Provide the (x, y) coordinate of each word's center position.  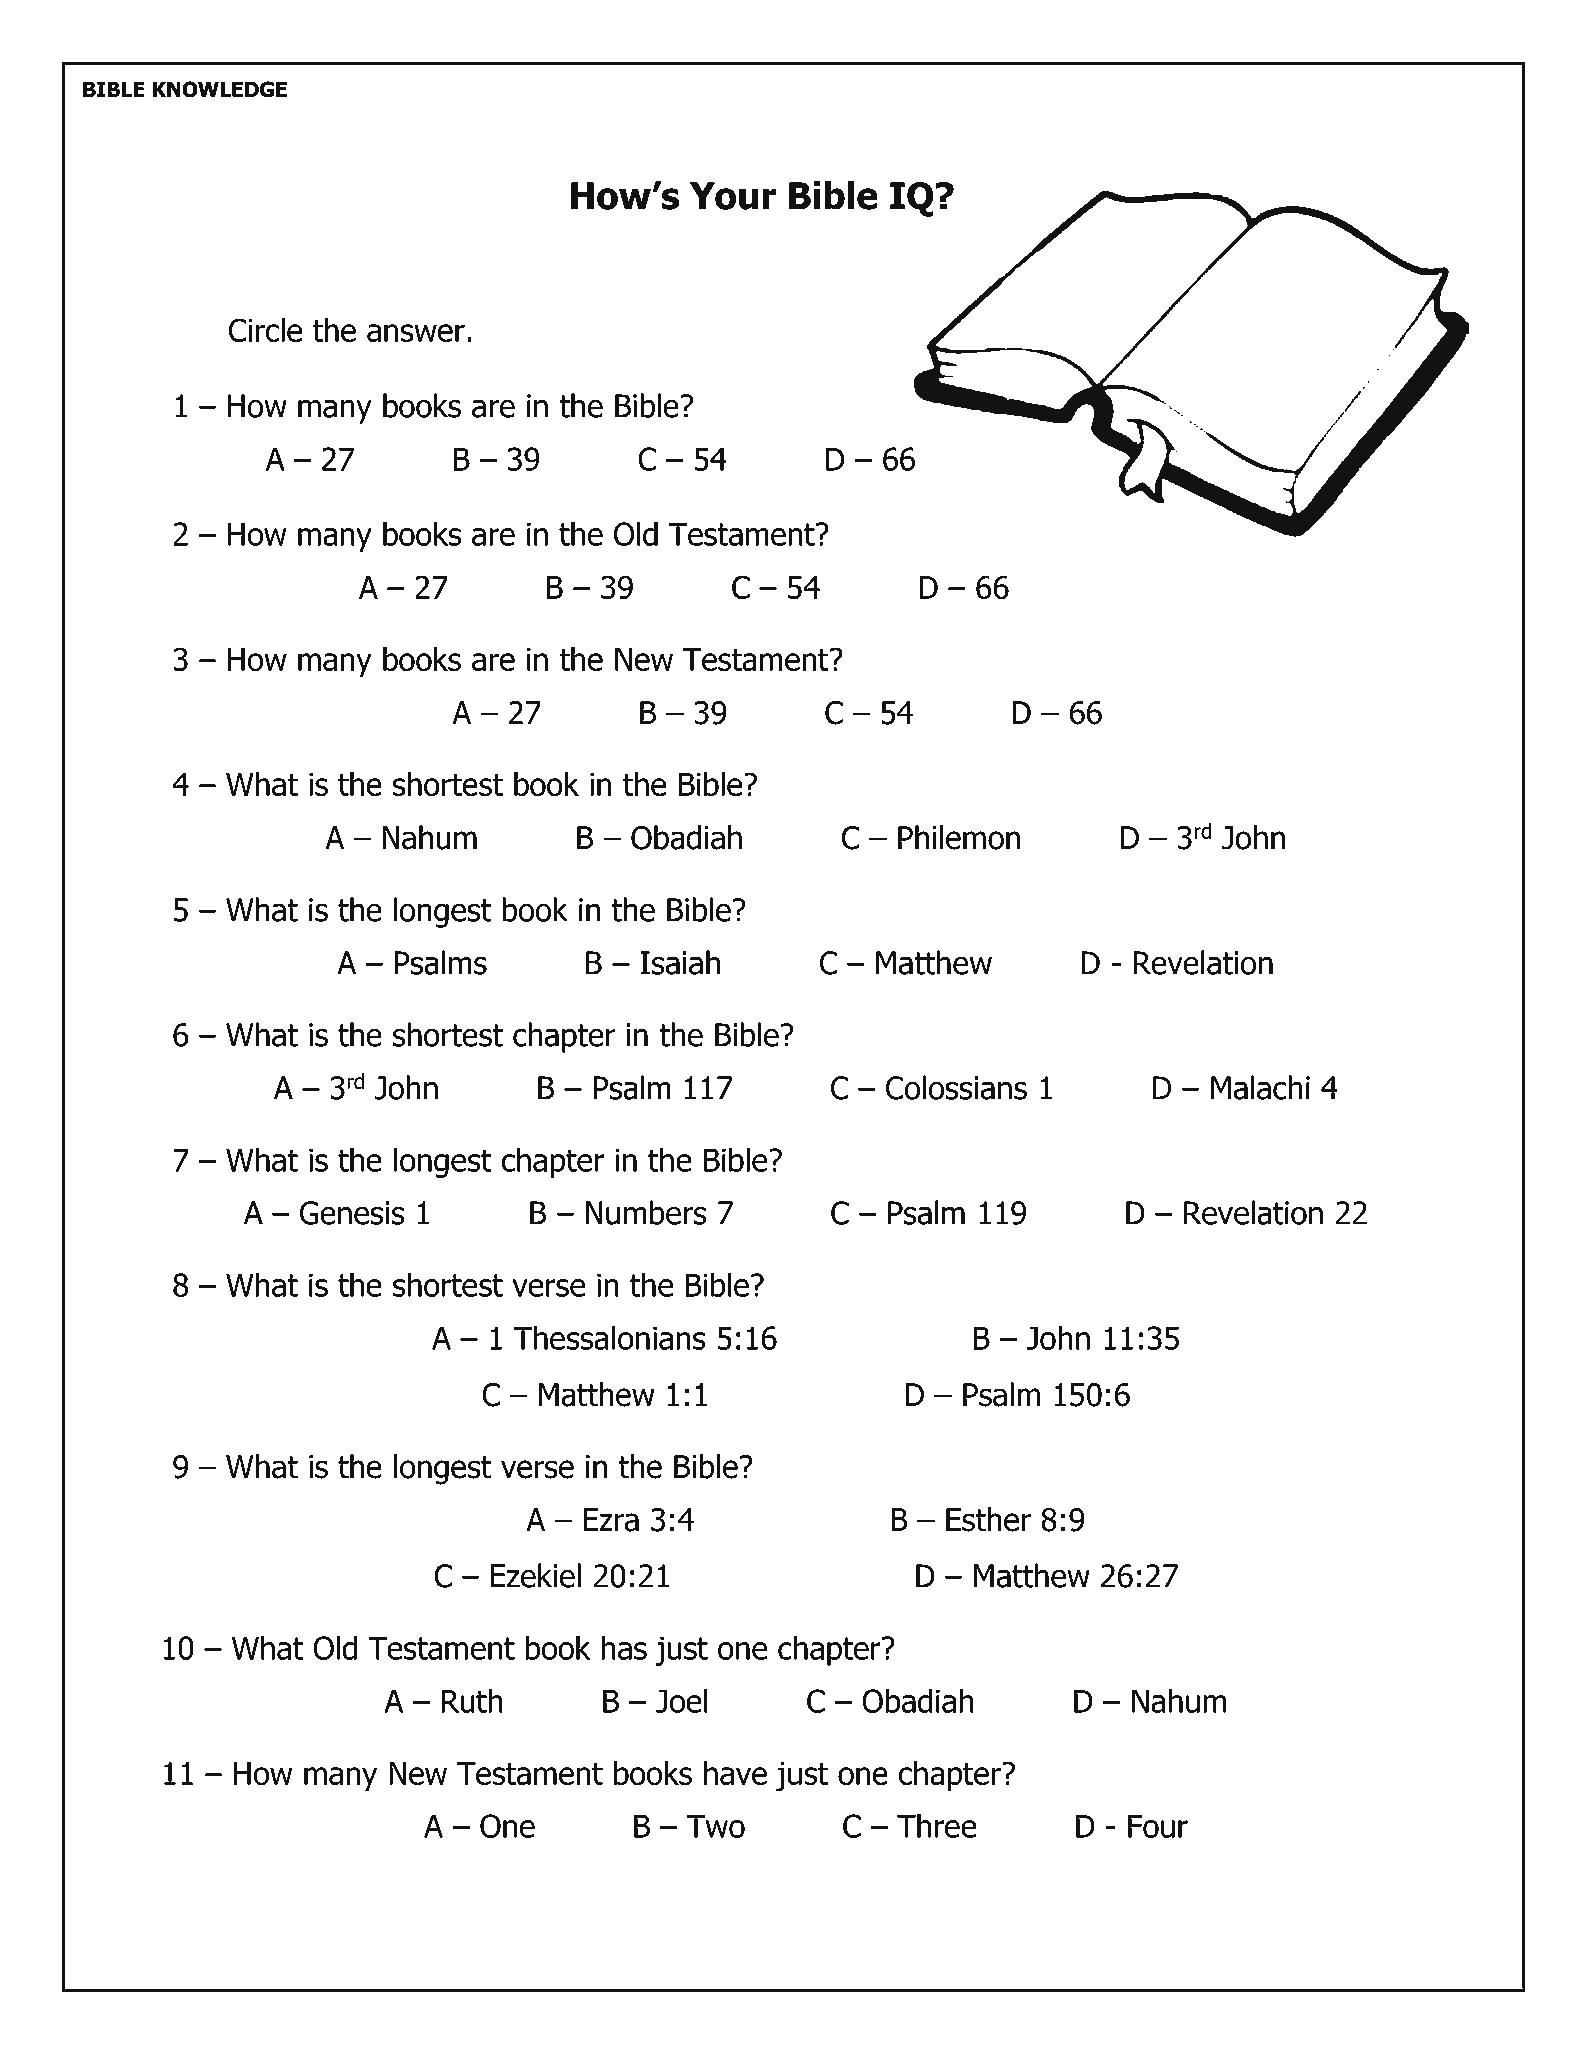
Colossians (956, 1087)
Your (733, 196)
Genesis (352, 1213)
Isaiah (680, 962)
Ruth (472, 1700)
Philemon (959, 837)
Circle (265, 330)
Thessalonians (610, 1337)
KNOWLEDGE (220, 89)
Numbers (646, 1212)
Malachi (1260, 1087)
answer (416, 333)
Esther (988, 1519)
